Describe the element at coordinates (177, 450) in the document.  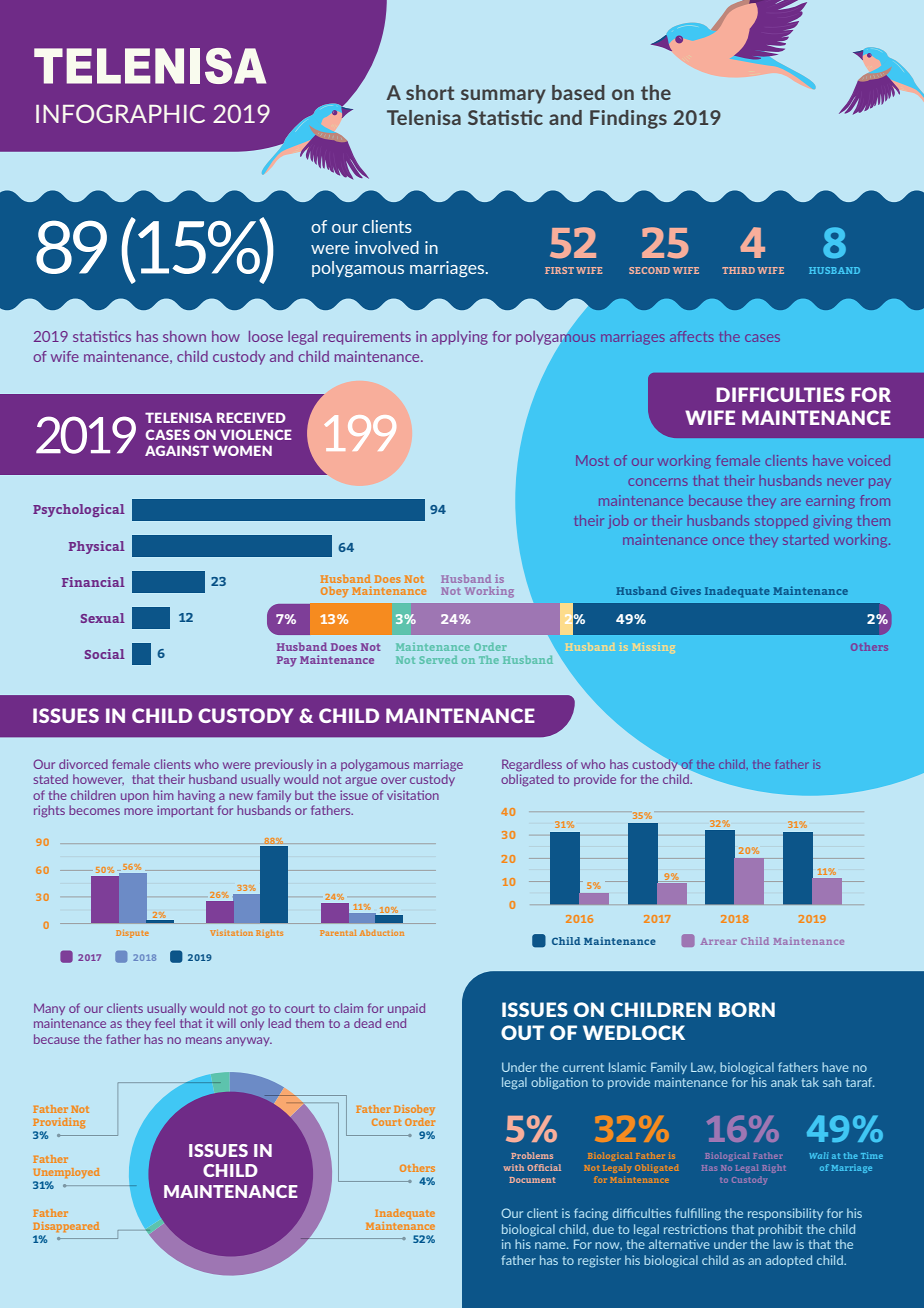
I see `AGAINST` at that location.
